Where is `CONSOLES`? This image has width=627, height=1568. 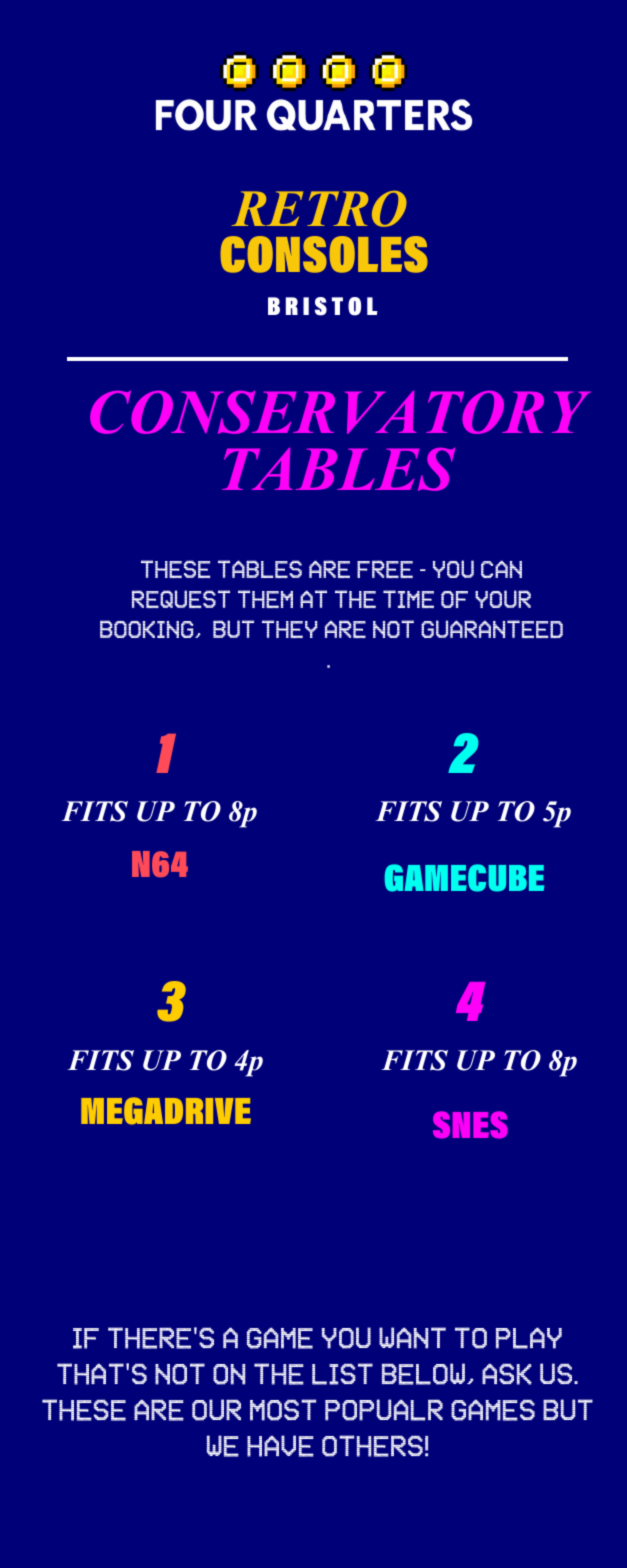 CONSOLES is located at coordinates (324, 254).
